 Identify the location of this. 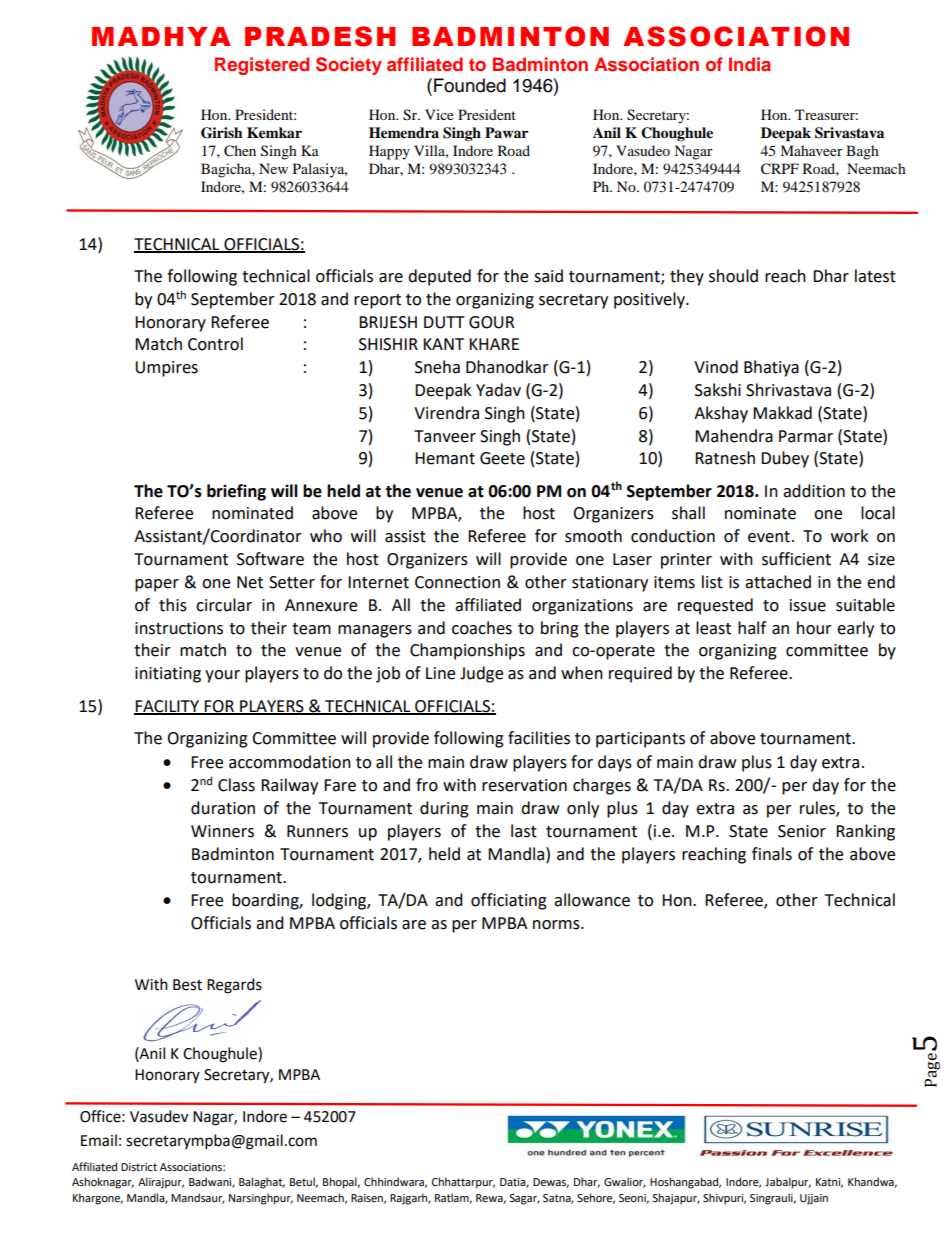
(173, 605).
